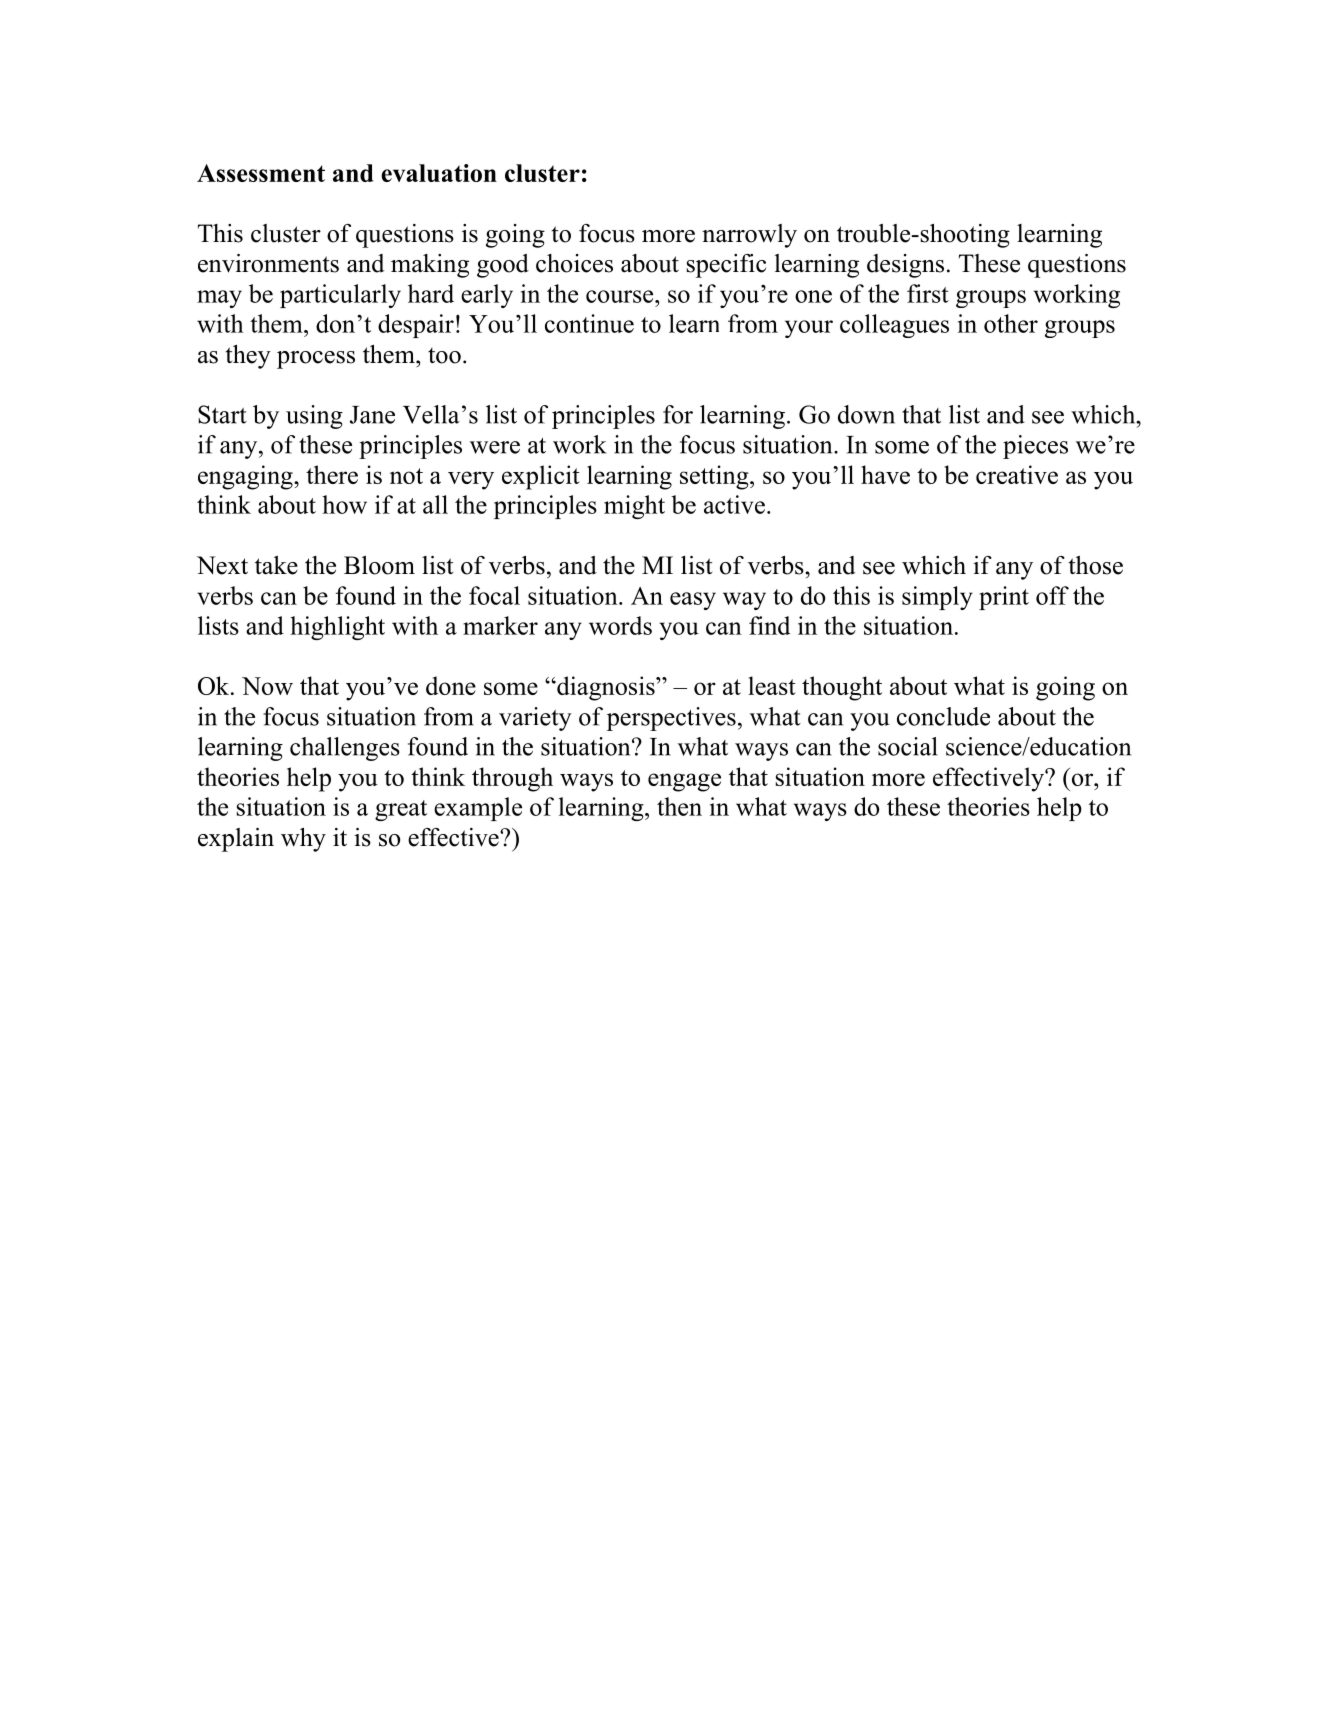 The image size is (1339, 1733). Describe the element at coordinates (905, 266) in the screenshot. I see `designs` at that location.
